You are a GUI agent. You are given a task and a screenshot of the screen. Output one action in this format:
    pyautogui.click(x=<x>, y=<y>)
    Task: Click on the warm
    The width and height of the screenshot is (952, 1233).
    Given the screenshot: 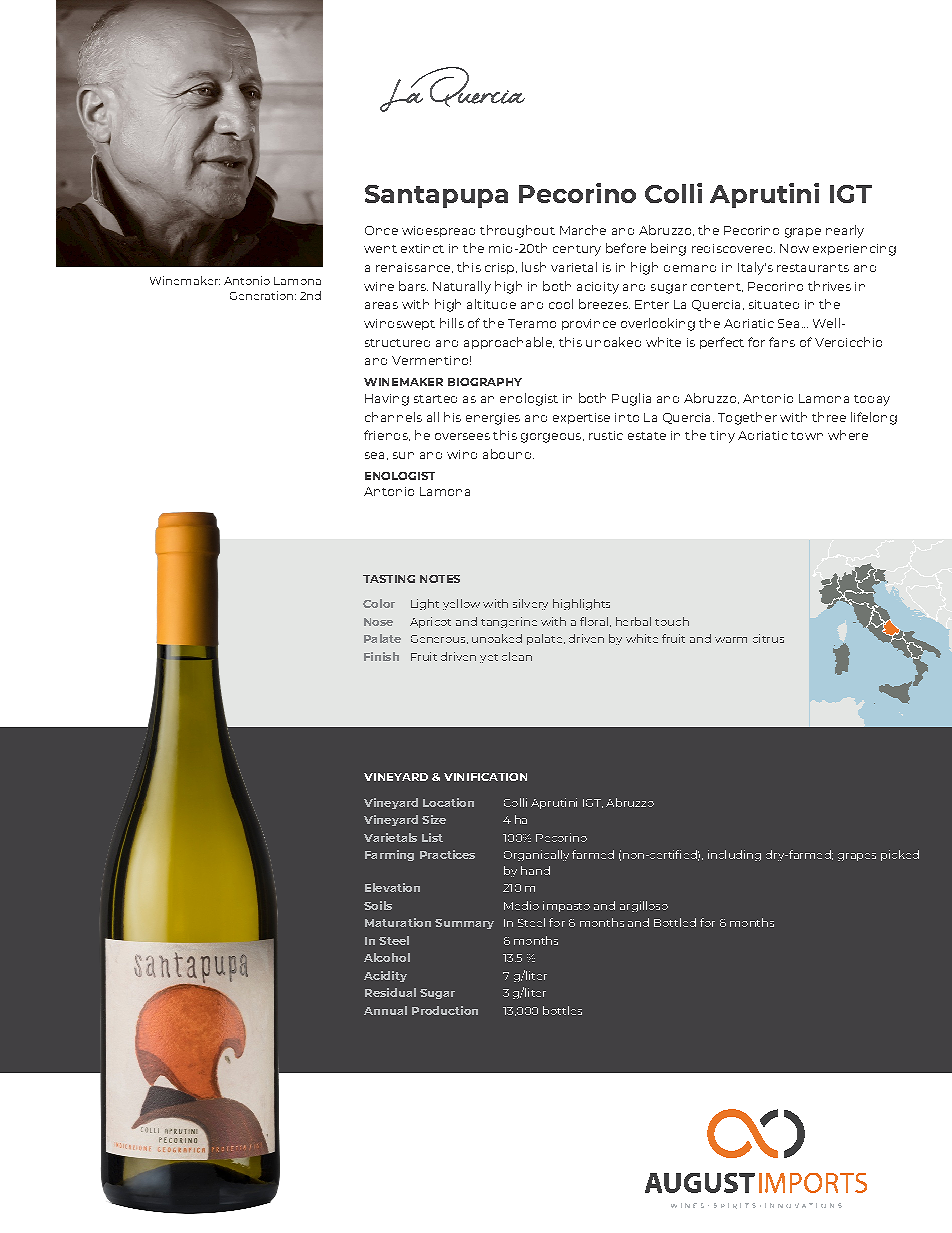 What is the action you would take?
    pyautogui.click(x=731, y=640)
